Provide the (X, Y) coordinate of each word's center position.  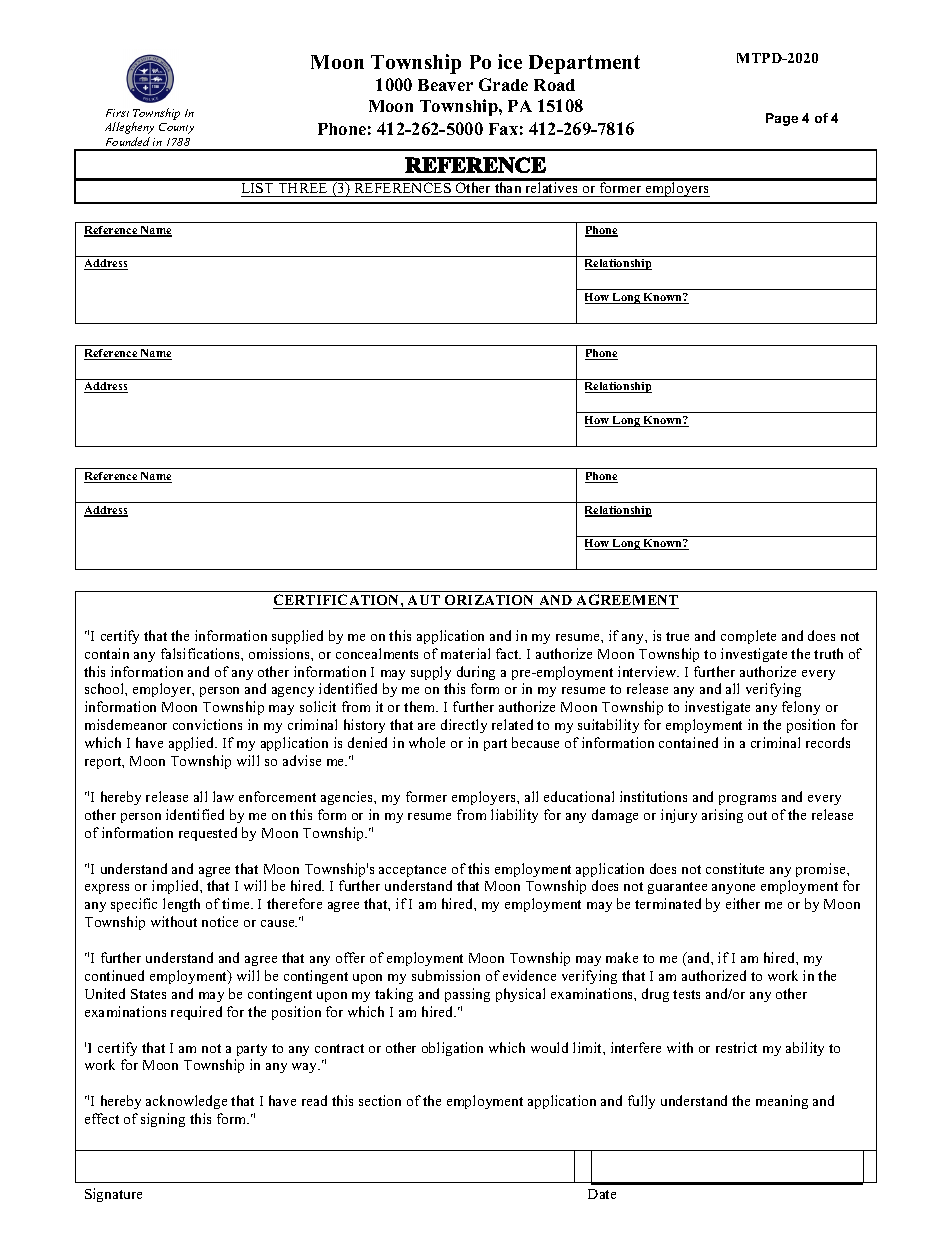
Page (782, 119)
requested (208, 834)
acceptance (412, 871)
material (465, 653)
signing (163, 1120)
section (380, 1100)
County (176, 128)
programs (747, 800)
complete (748, 637)
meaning (782, 1102)
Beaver (445, 85)
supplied (297, 637)
